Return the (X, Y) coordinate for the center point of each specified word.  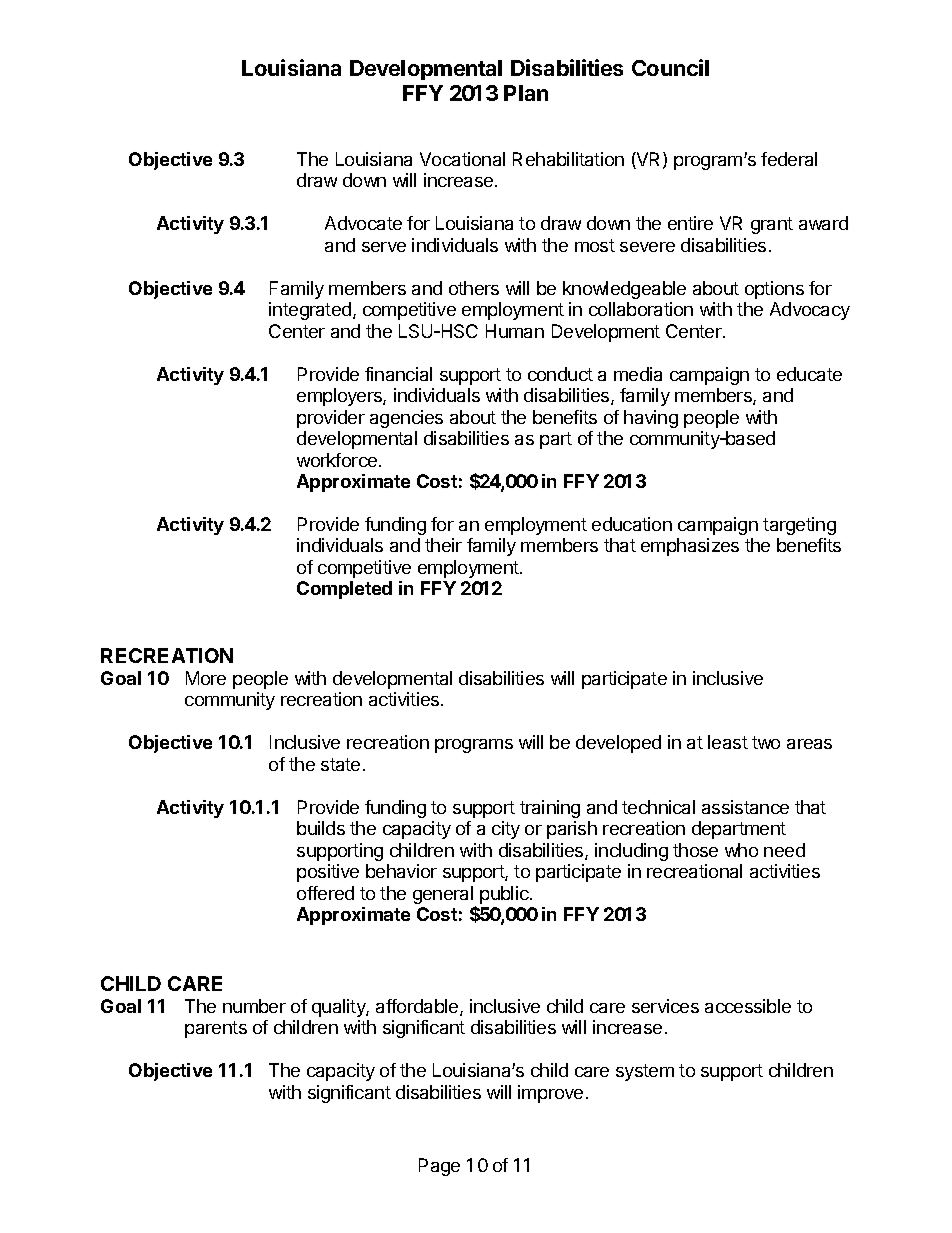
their (443, 545)
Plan (526, 93)
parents (216, 1029)
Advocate (363, 223)
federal (789, 159)
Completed (344, 590)
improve (550, 1094)
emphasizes (690, 547)
